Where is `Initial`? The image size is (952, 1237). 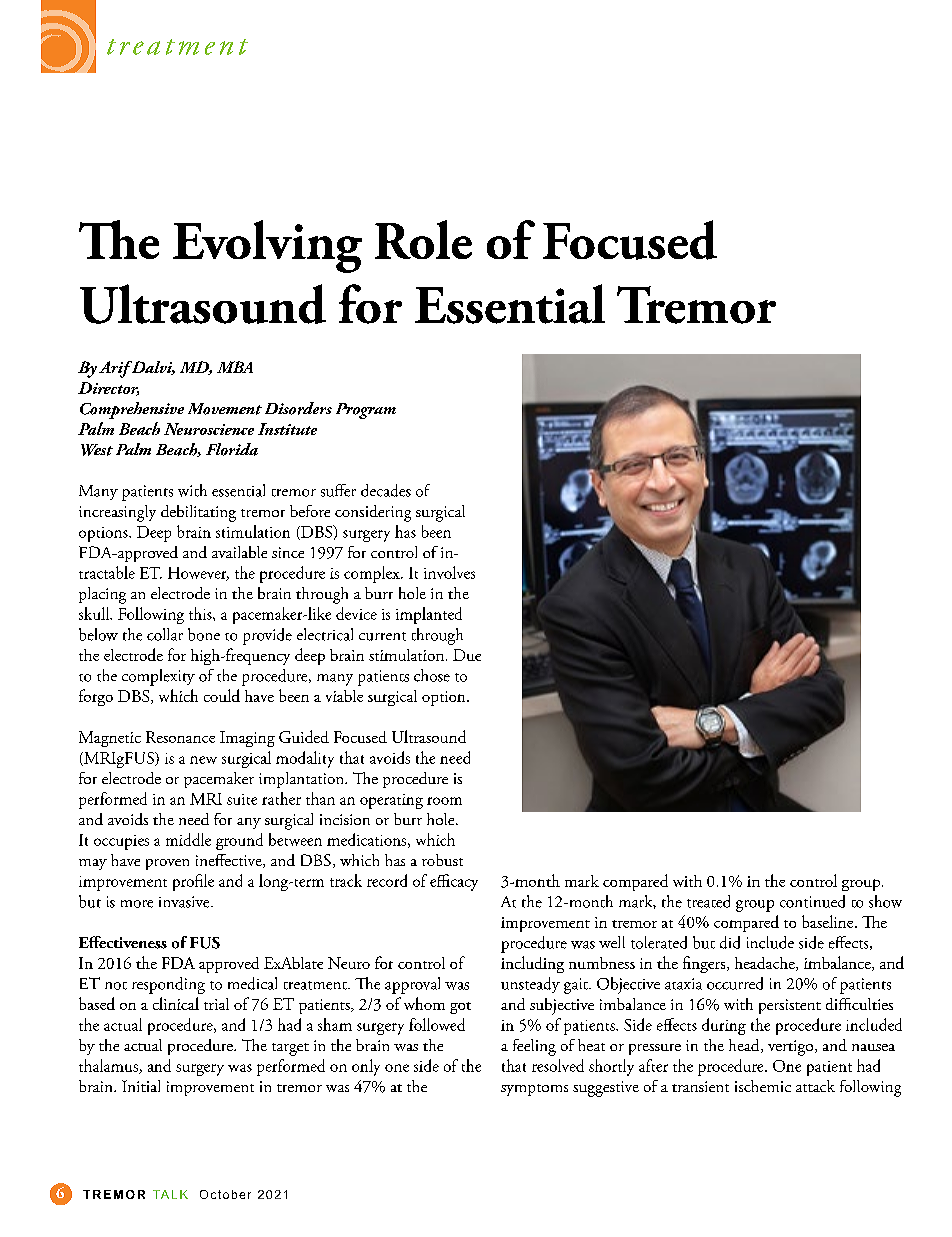 Initial is located at coordinates (141, 1086).
